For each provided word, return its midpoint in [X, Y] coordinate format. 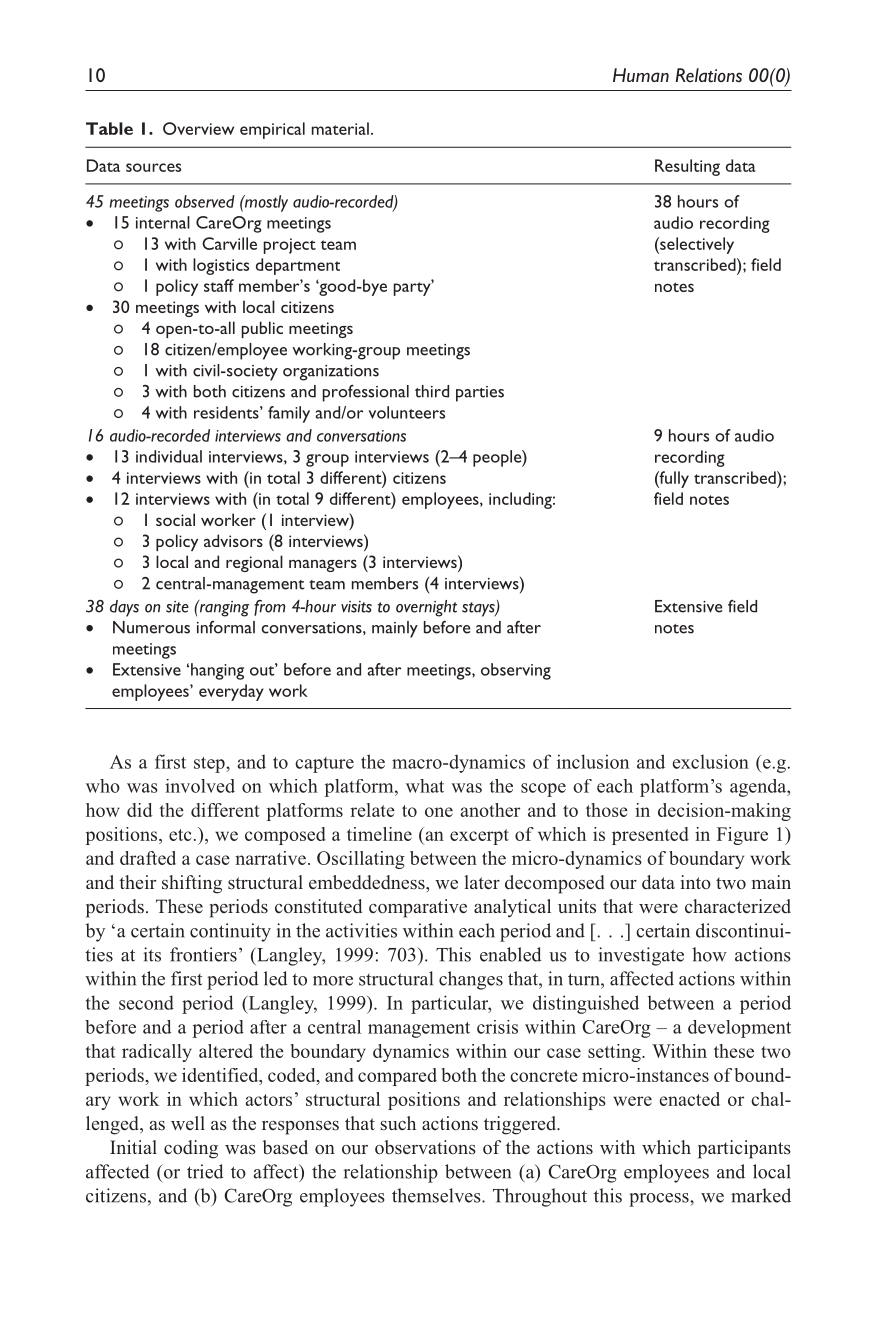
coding [191, 1149]
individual [169, 456]
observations [425, 1147]
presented [650, 836]
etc [180, 835]
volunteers [407, 412]
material [340, 128]
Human [641, 75]
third [432, 391]
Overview [198, 128]
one [439, 812]
